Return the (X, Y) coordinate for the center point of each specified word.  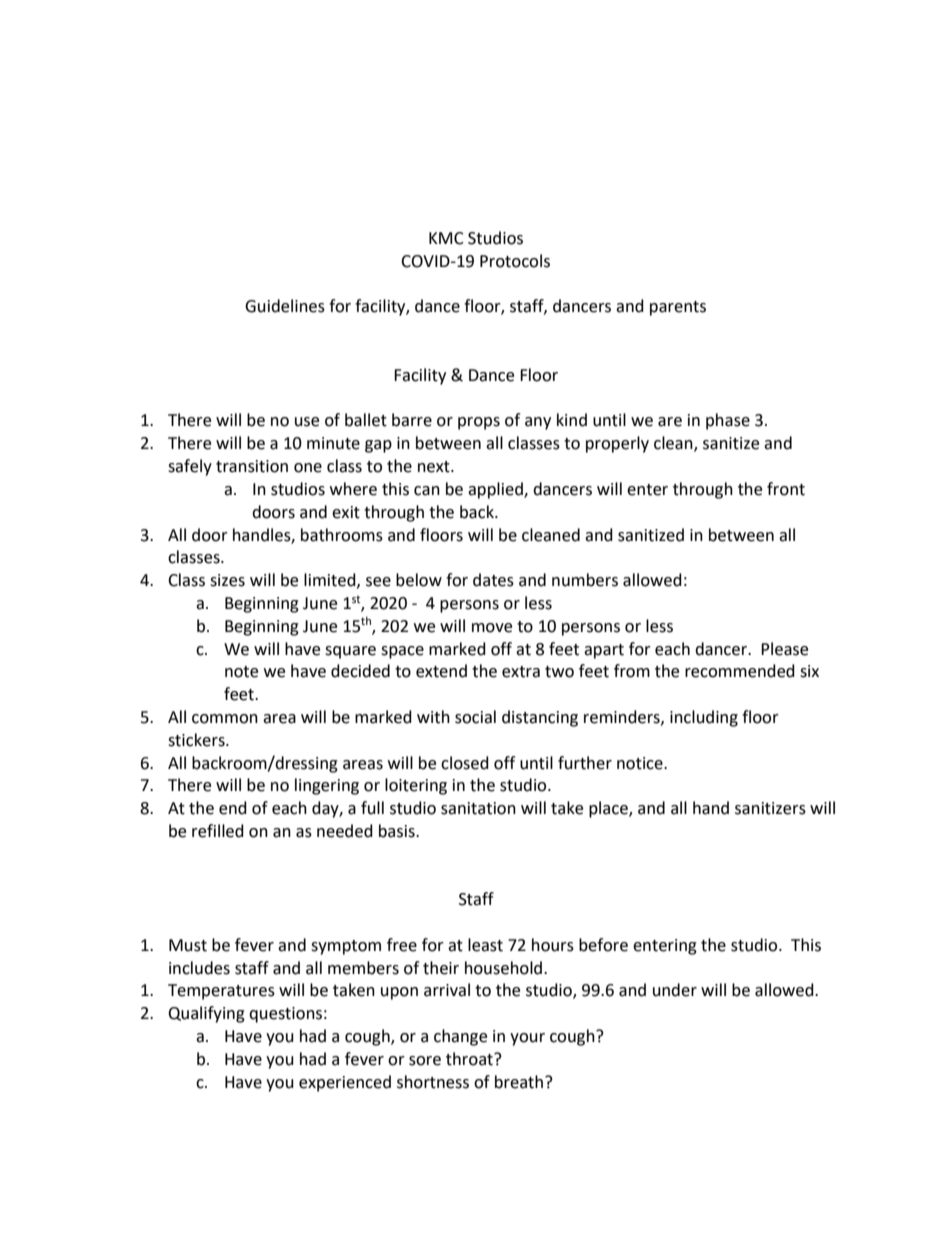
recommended (740, 671)
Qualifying (206, 1014)
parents (678, 308)
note (241, 672)
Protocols (515, 261)
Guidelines (285, 306)
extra (521, 672)
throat (470, 1059)
